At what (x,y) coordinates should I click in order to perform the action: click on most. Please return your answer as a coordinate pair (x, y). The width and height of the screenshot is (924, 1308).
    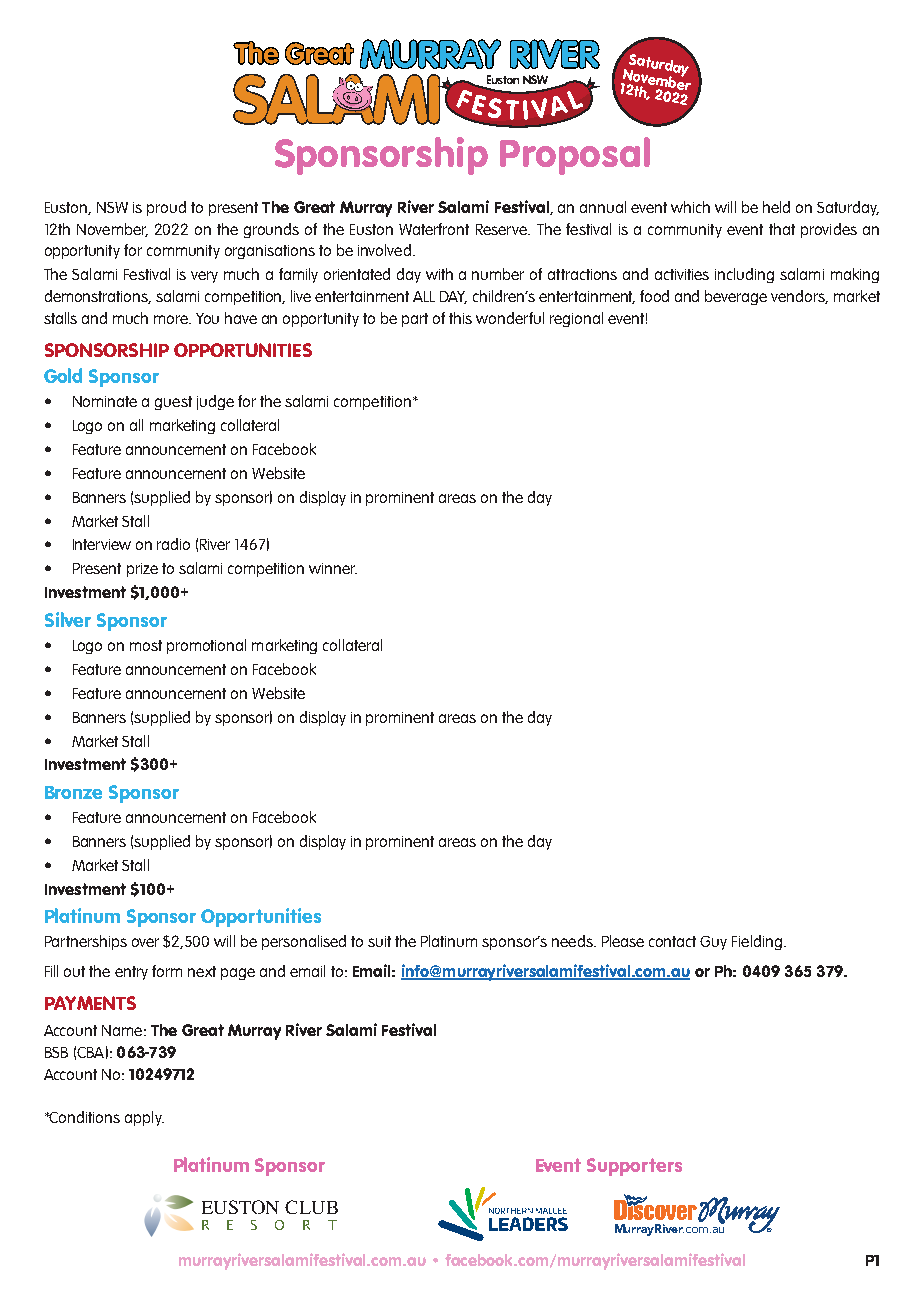
    Looking at the image, I should click on (146, 645).
